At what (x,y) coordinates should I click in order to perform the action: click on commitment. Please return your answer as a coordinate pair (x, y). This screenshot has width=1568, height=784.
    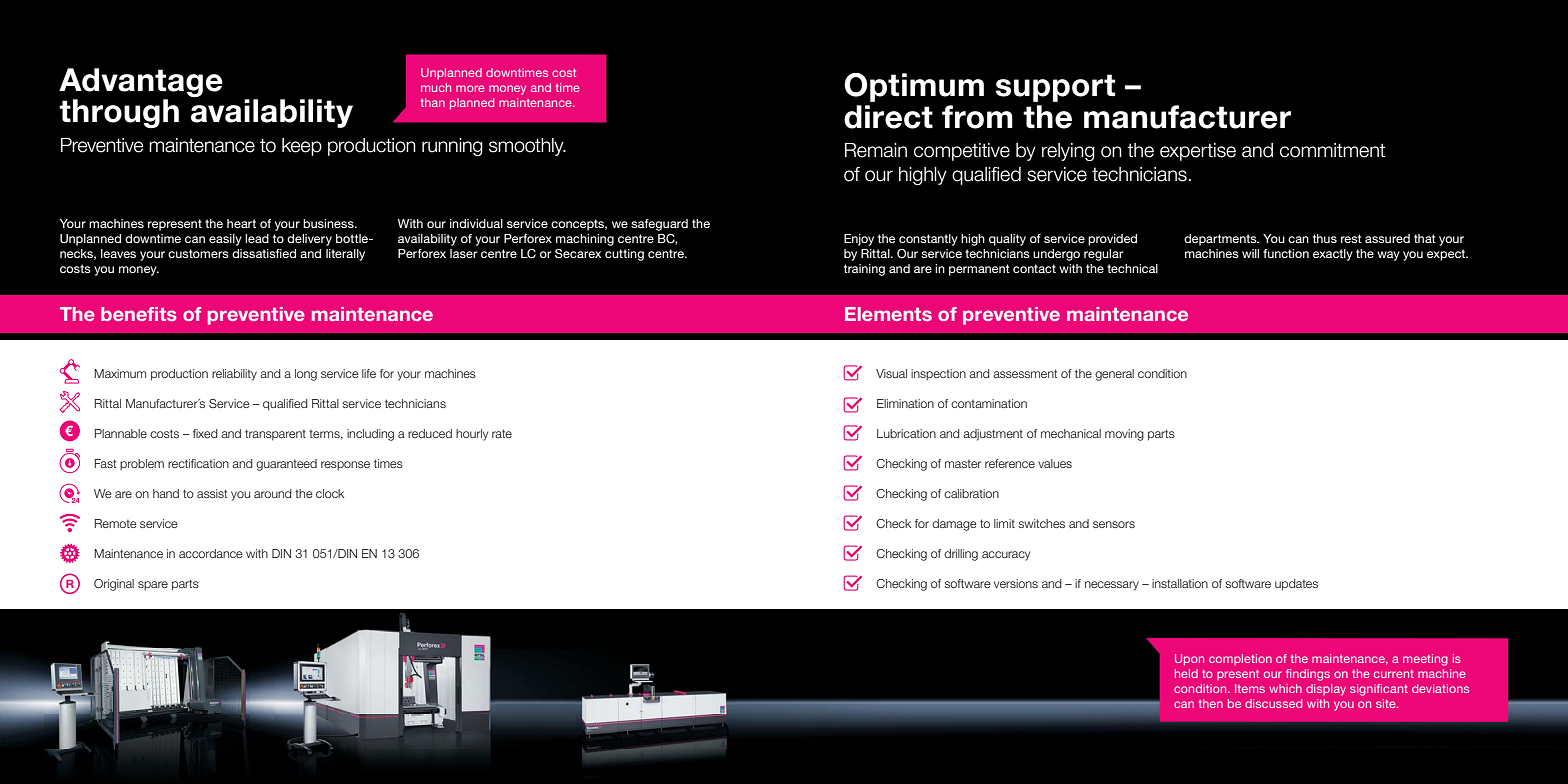
    Looking at the image, I should click on (1332, 150).
